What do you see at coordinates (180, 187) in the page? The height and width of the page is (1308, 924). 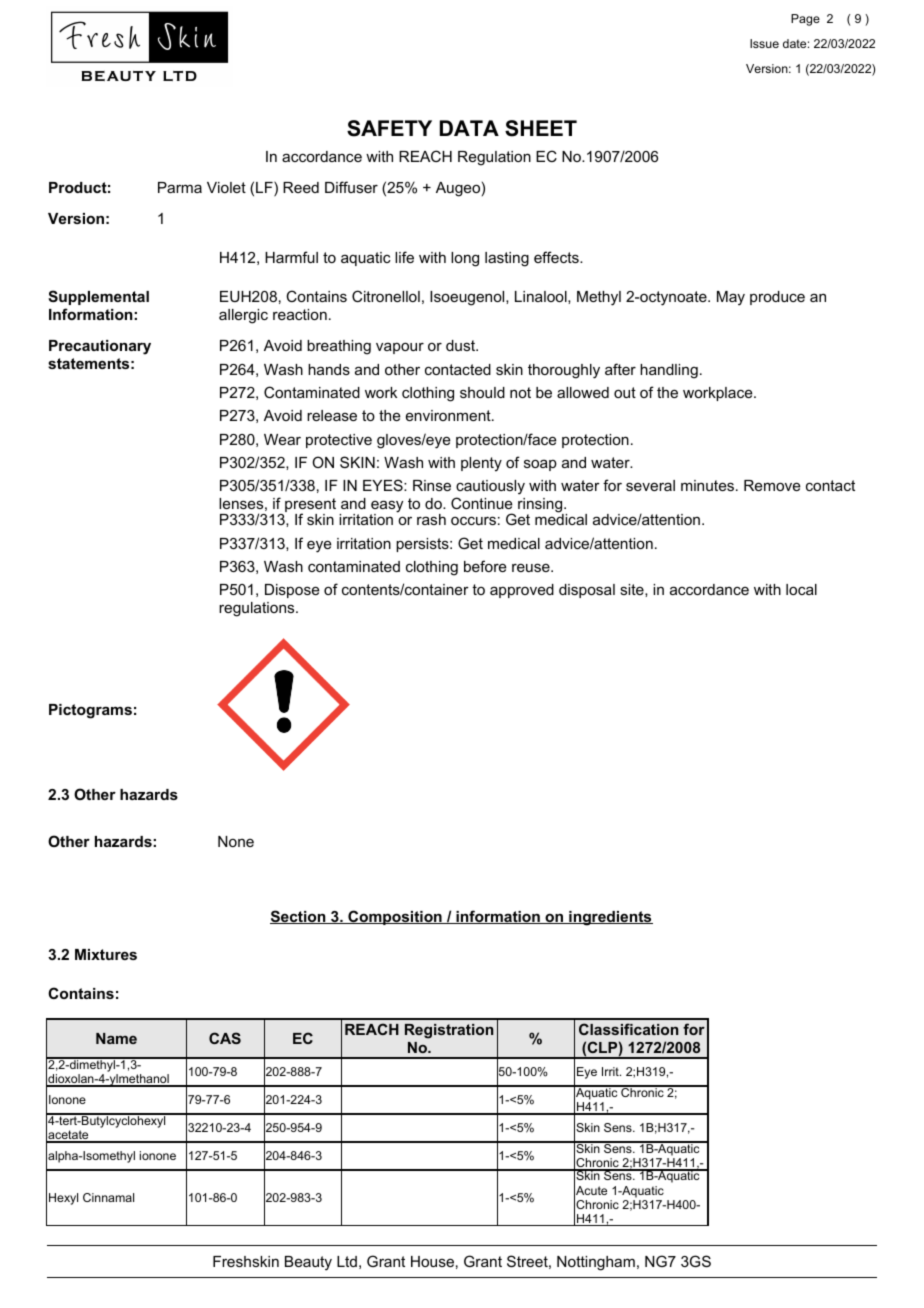 I see `Parma` at bounding box center [180, 187].
